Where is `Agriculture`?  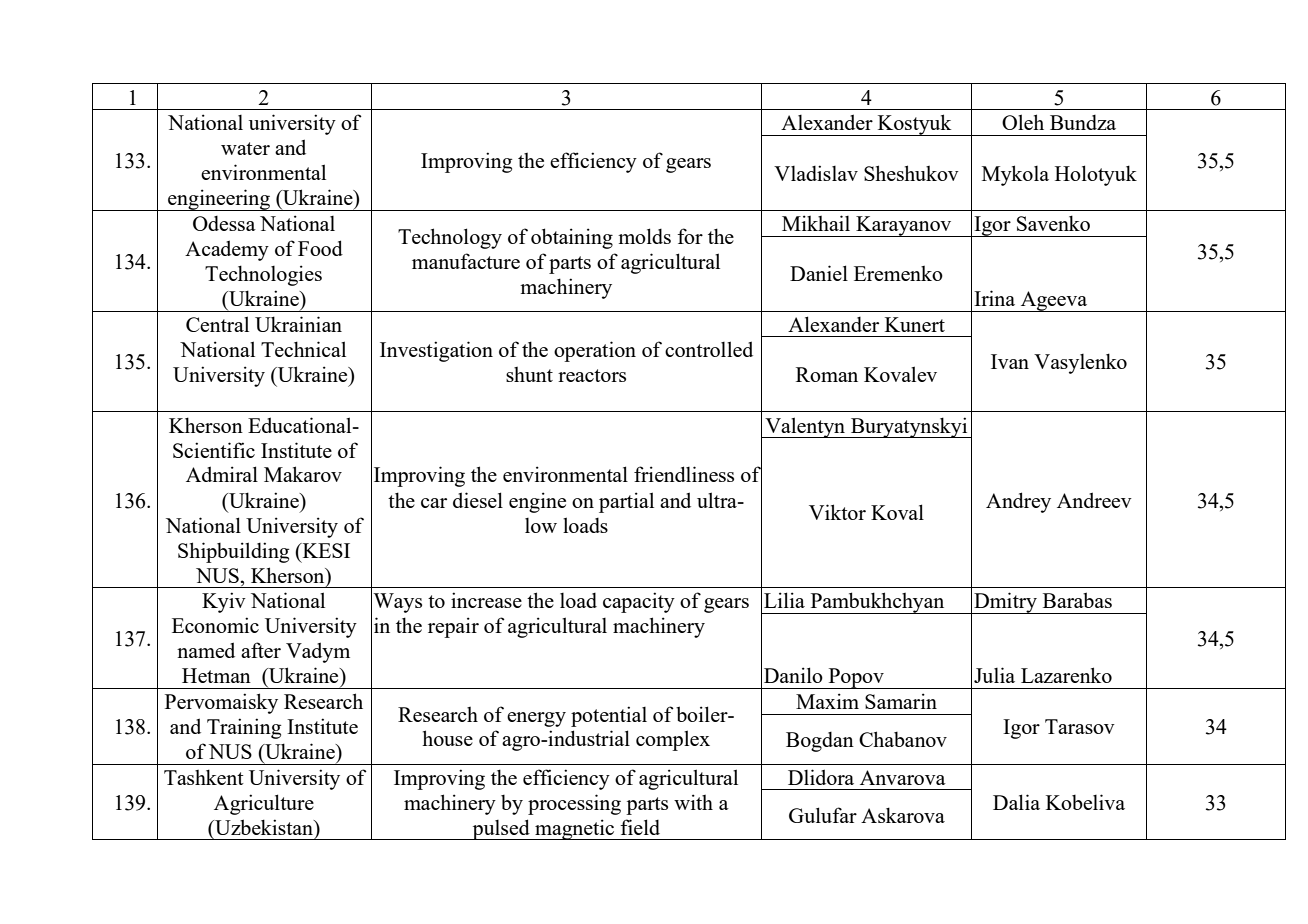
Agriculture is located at coordinates (264, 804).
